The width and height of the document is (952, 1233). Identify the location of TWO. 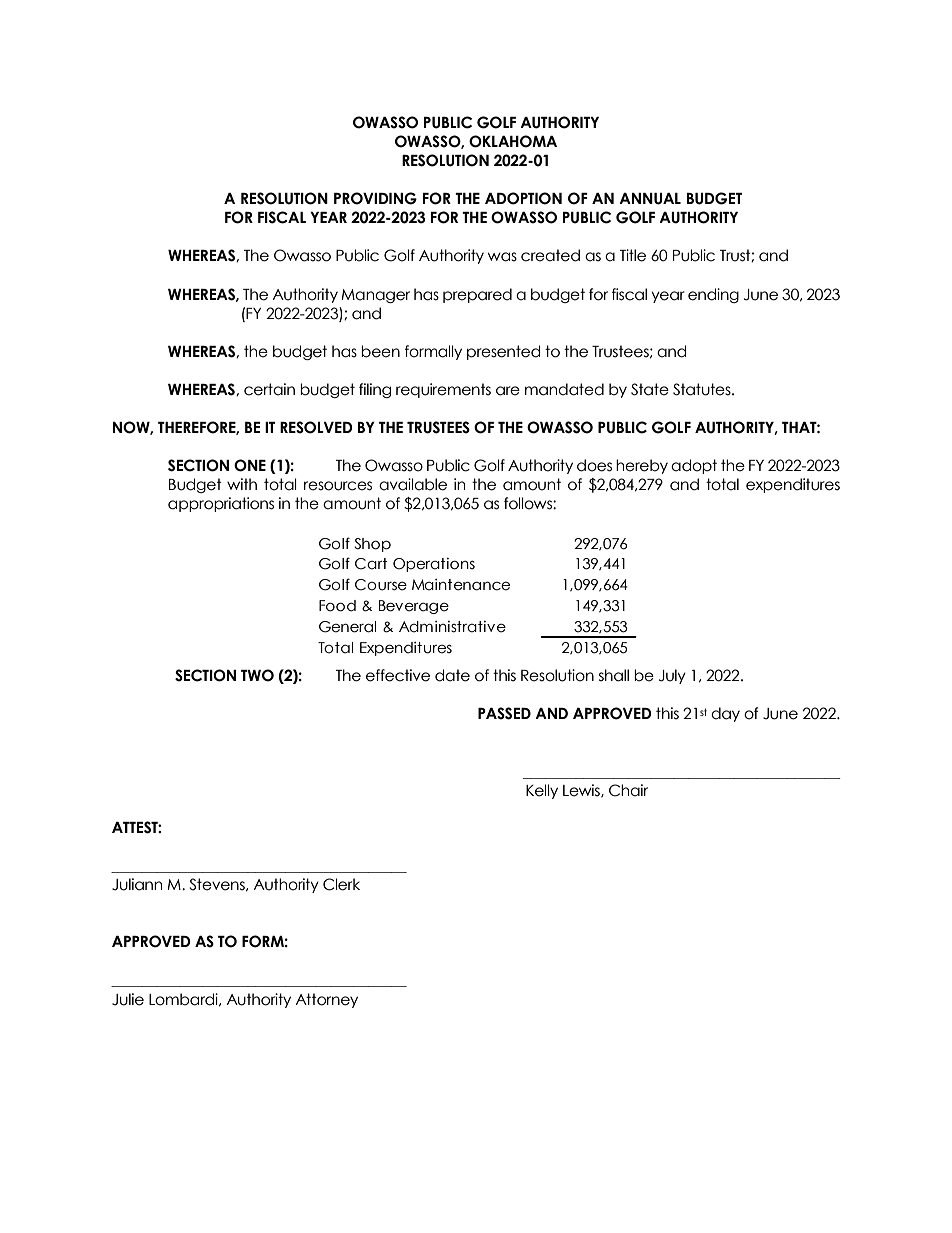
(257, 675).
